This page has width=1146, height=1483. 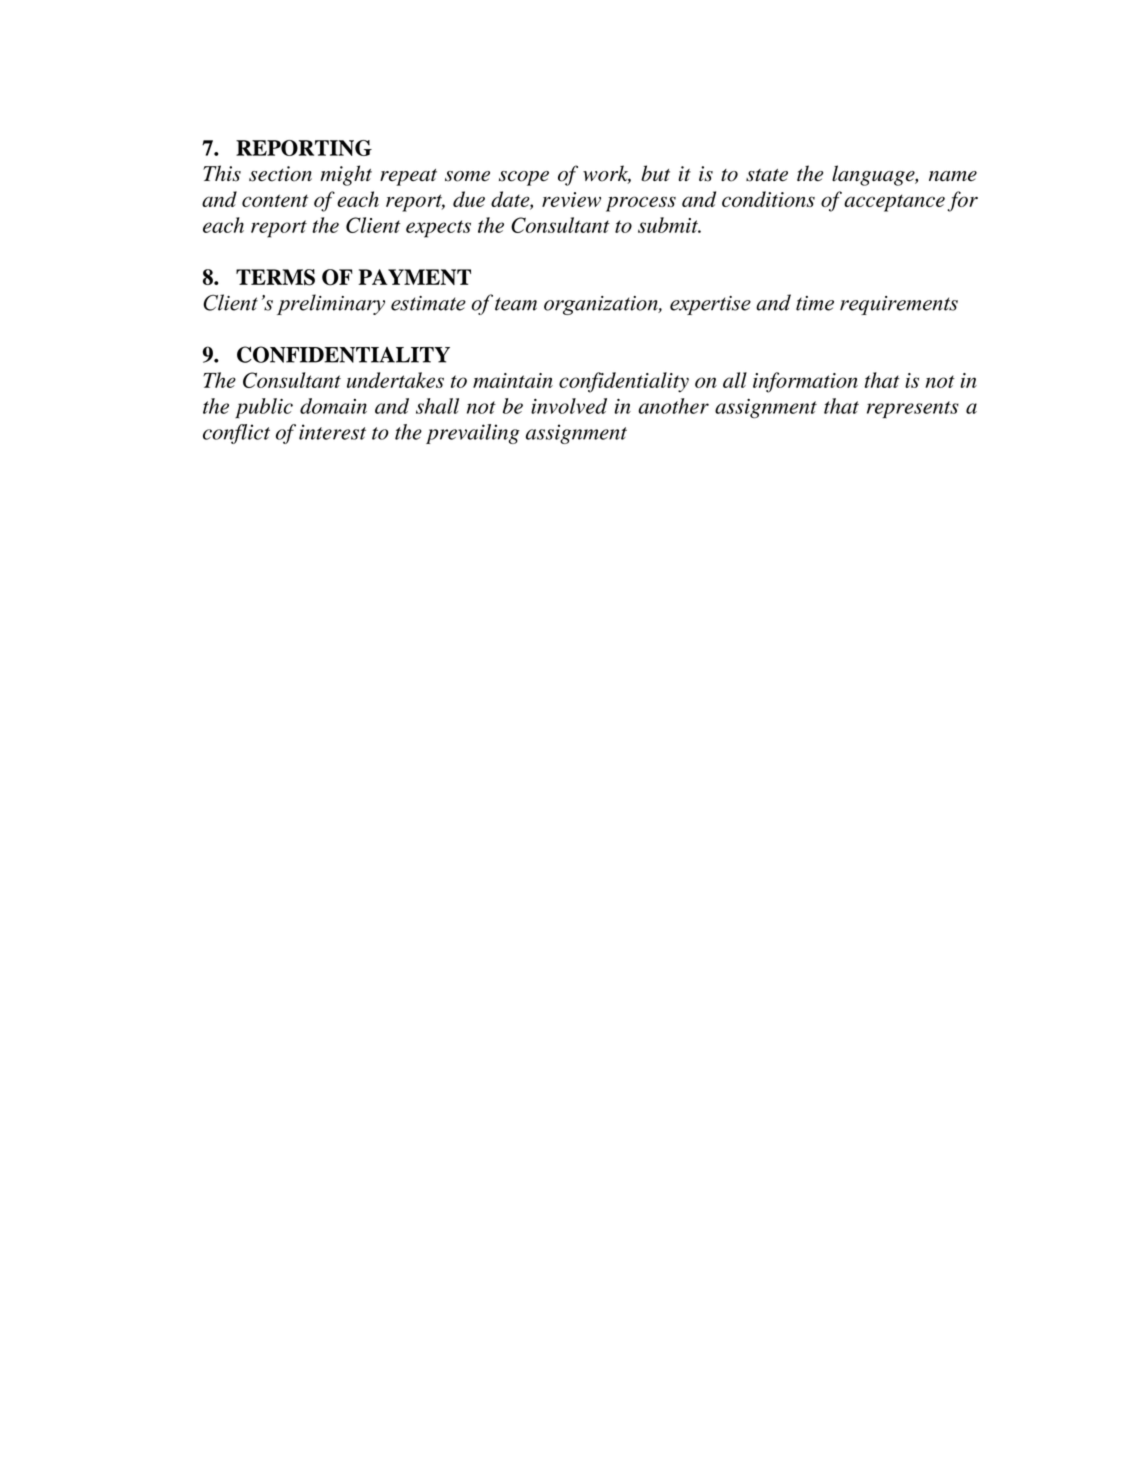 What do you see at coordinates (607, 174) in the page?
I see `work` at bounding box center [607, 174].
